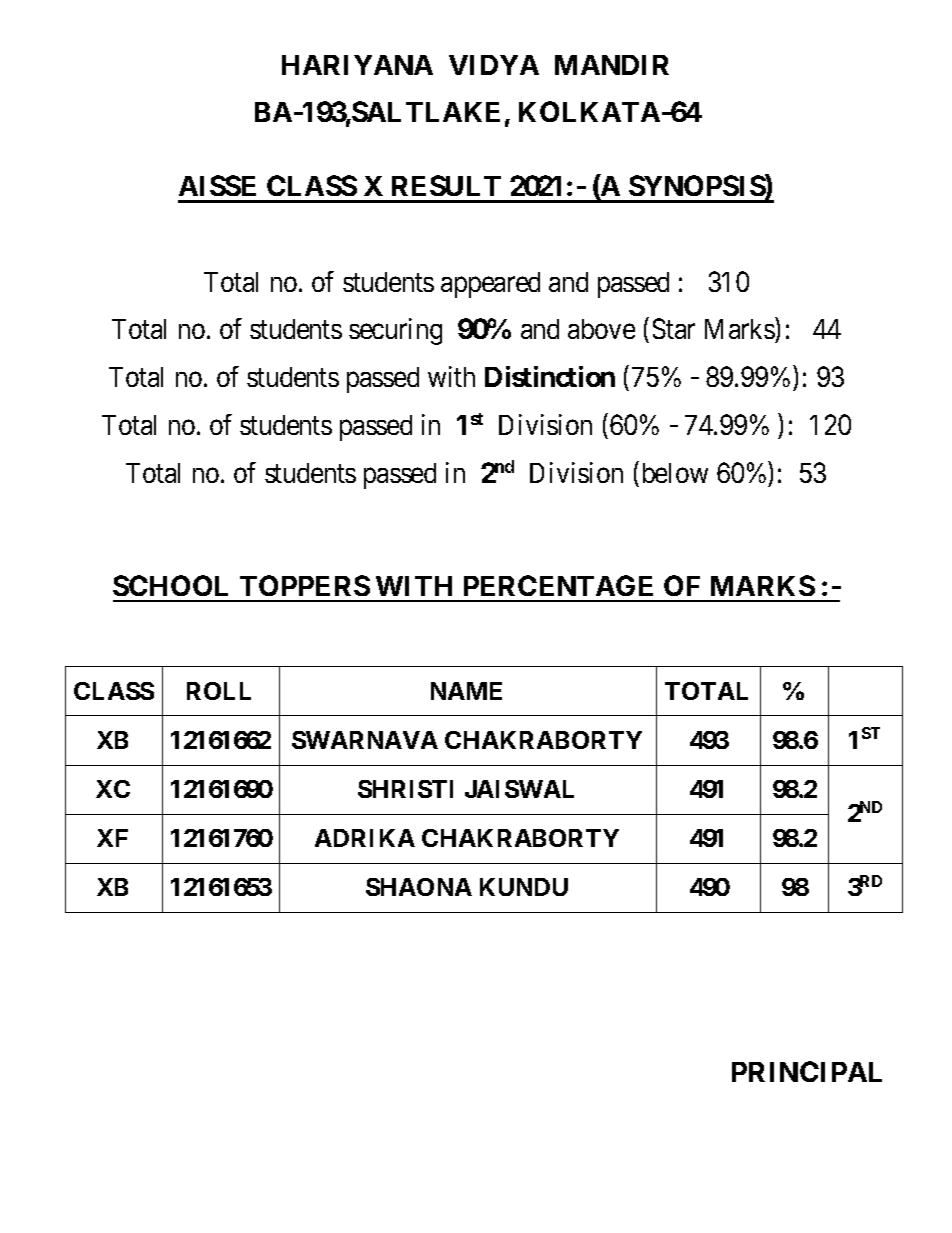  Describe the element at coordinates (219, 691) in the document. I see `ROLL` at that location.
